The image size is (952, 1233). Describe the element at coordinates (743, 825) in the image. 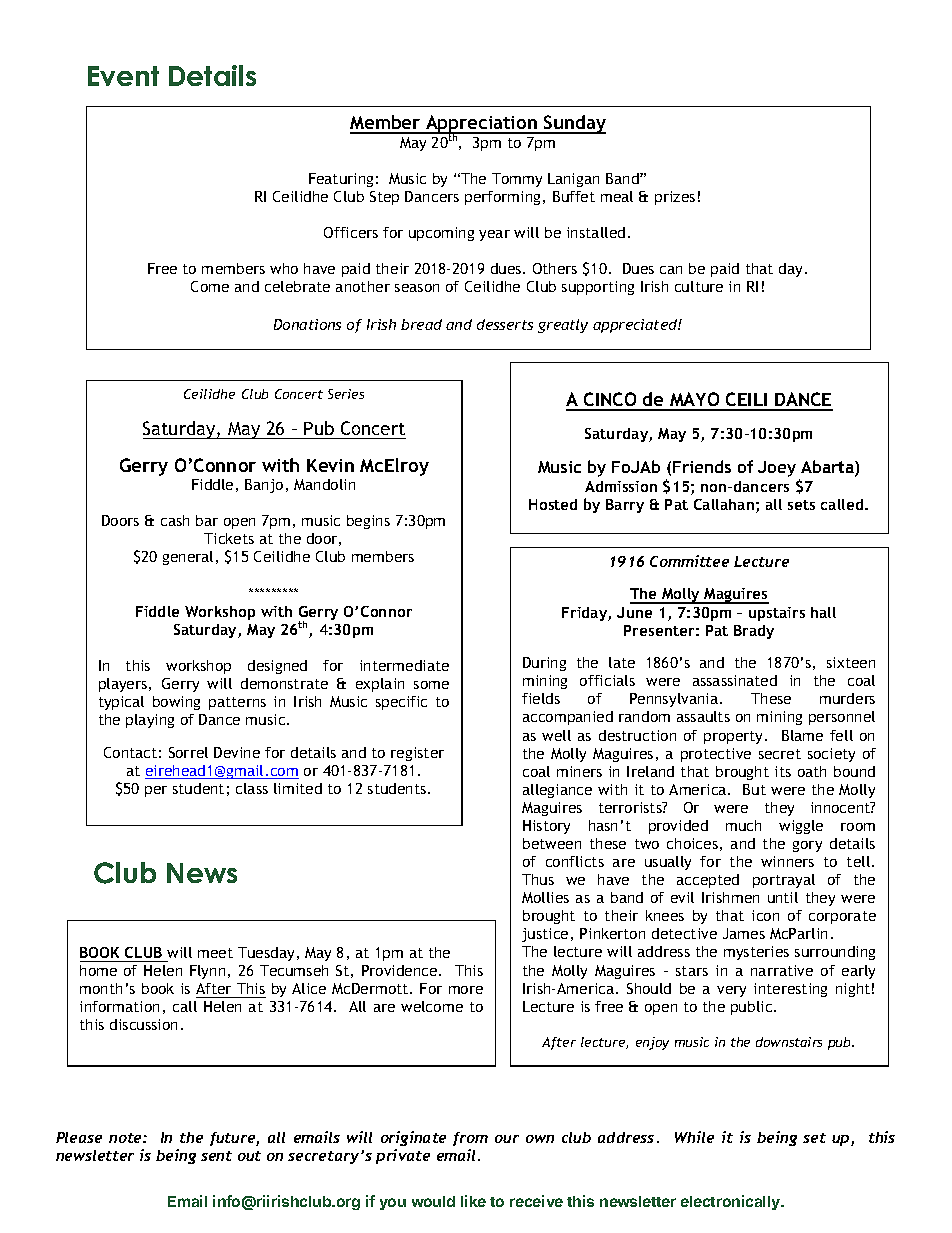

I see `much` at that location.
